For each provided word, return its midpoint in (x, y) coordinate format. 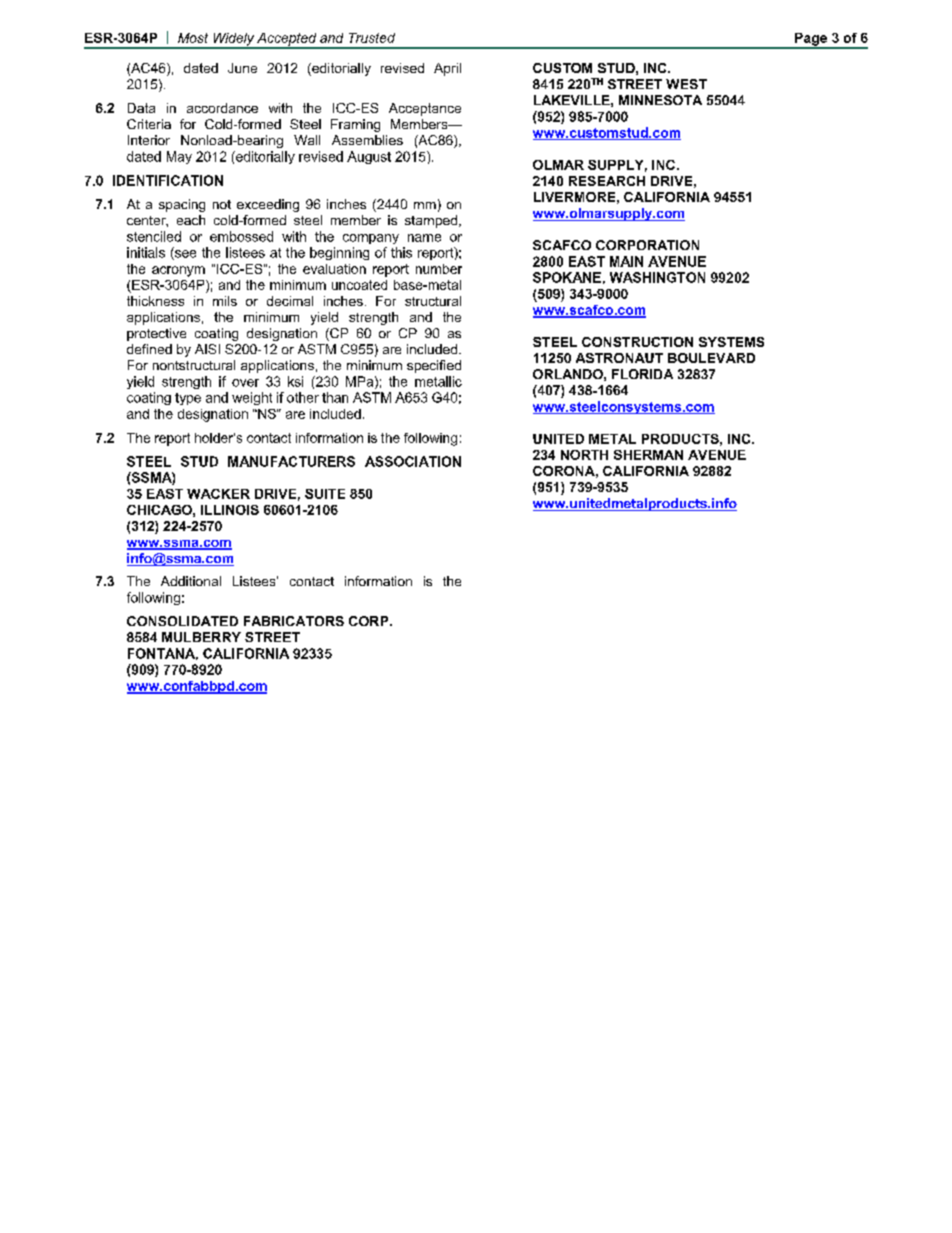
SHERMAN (648, 455)
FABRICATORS (294, 621)
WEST (686, 84)
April (447, 69)
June (242, 68)
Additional (191, 581)
